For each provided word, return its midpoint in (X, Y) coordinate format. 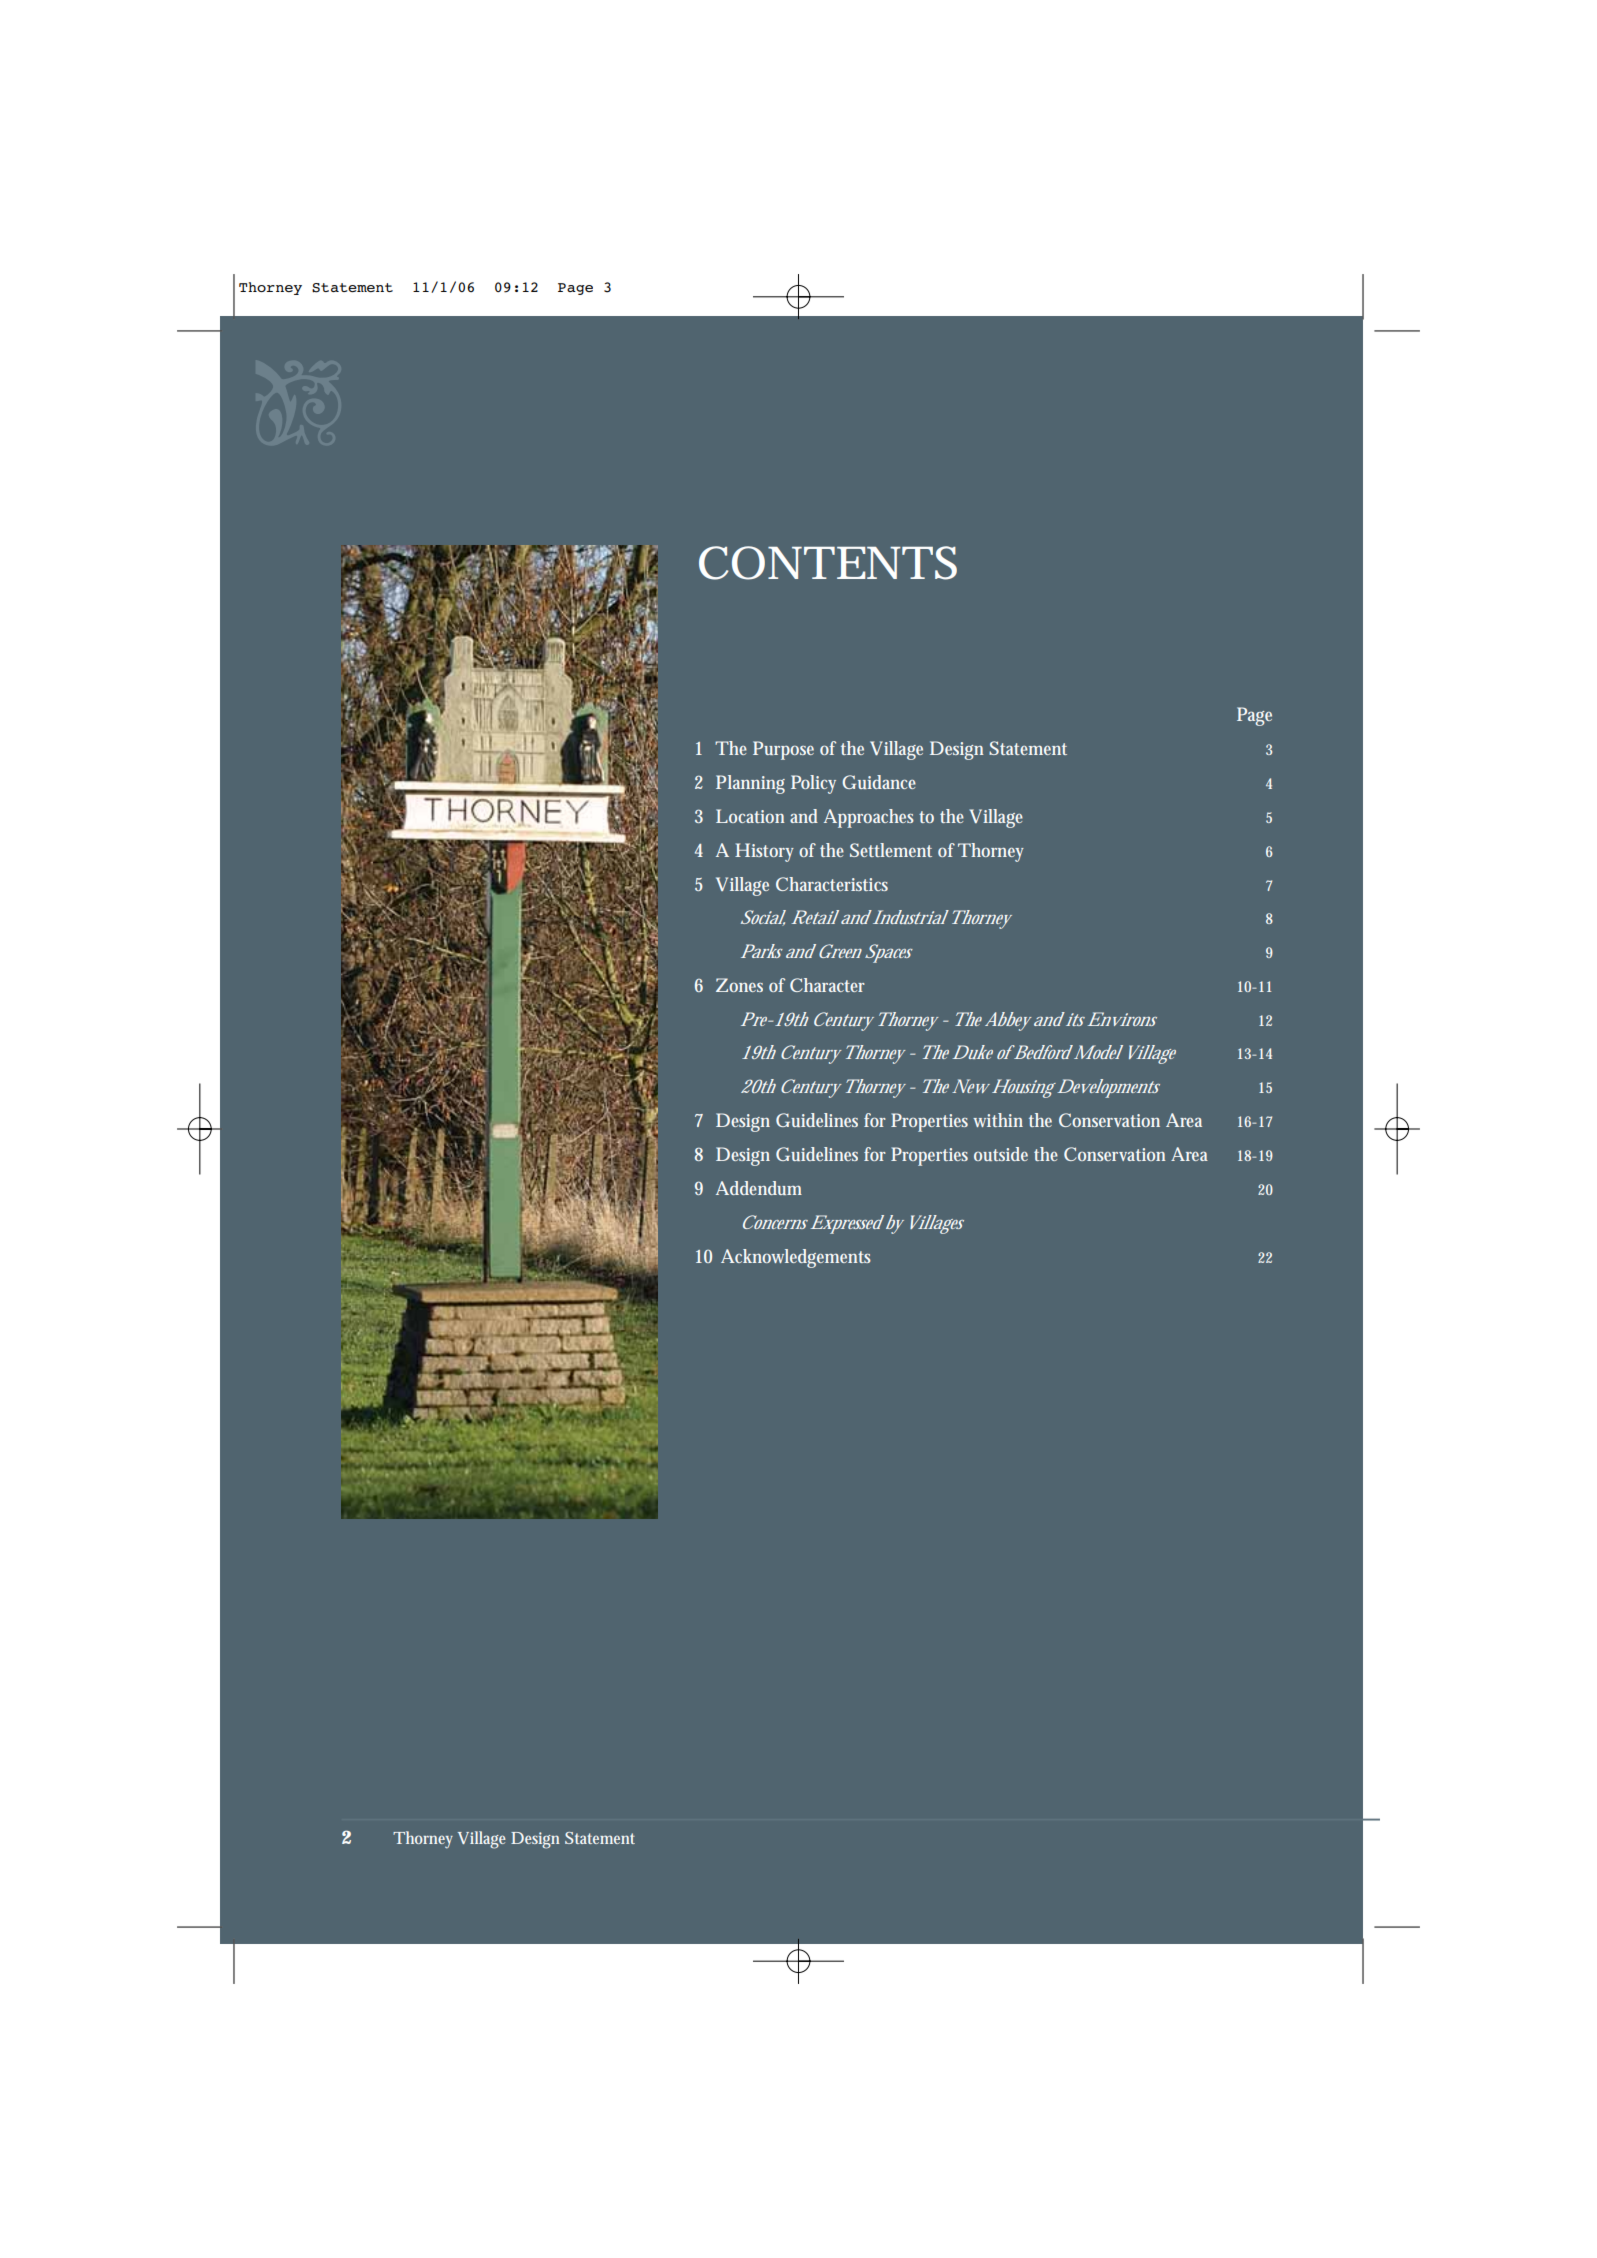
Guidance (879, 782)
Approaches (869, 818)
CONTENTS (828, 563)
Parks (762, 951)
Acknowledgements (796, 1258)
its (1074, 1019)
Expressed (847, 1224)
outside (1001, 1154)
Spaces (889, 953)
